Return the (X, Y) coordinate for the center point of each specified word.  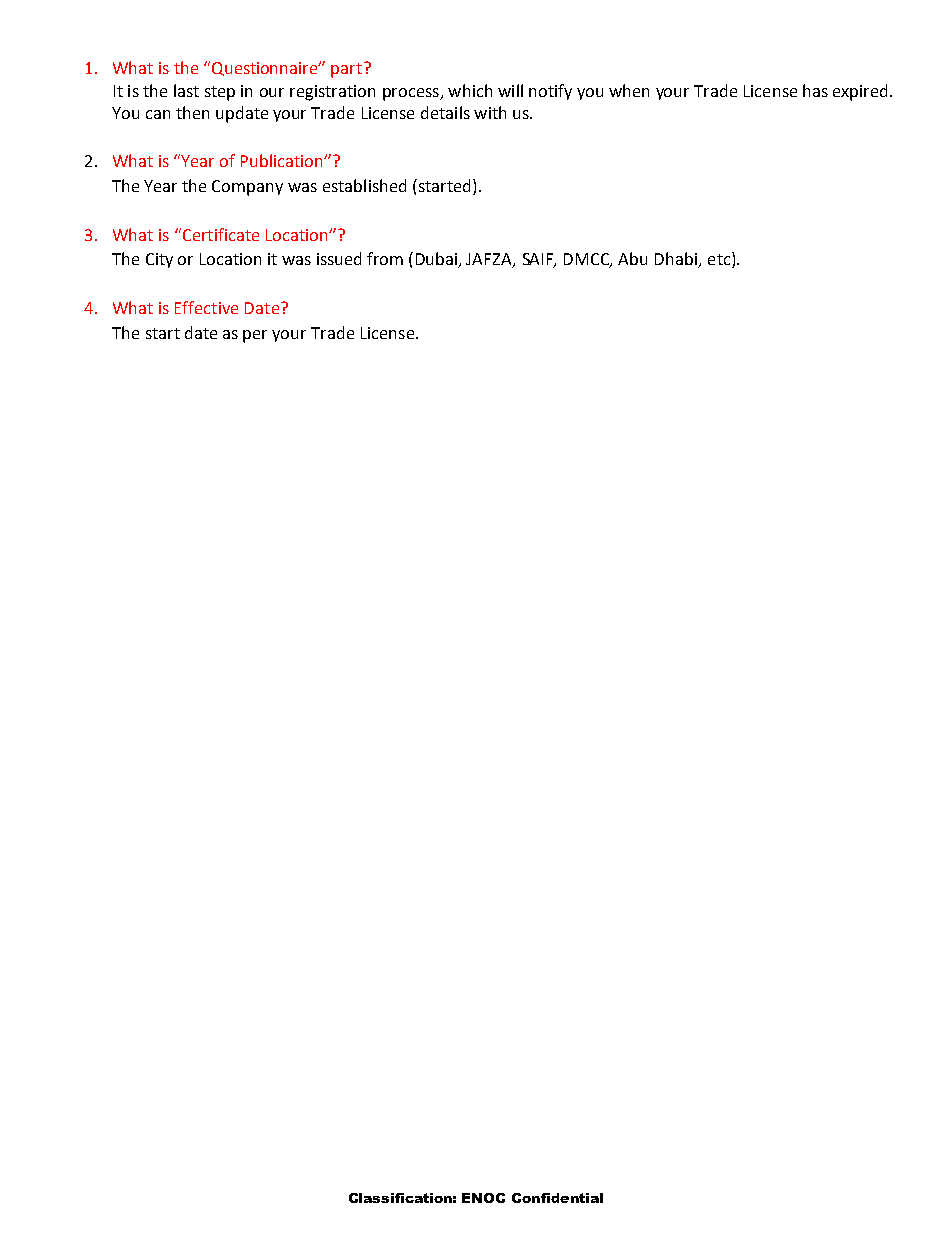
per (255, 336)
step (220, 93)
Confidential (557, 1198)
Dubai (438, 260)
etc (720, 260)
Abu (632, 258)
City (159, 260)
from (385, 258)
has (815, 90)
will (510, 90)
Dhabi (677, 260)
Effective (206, 307)
